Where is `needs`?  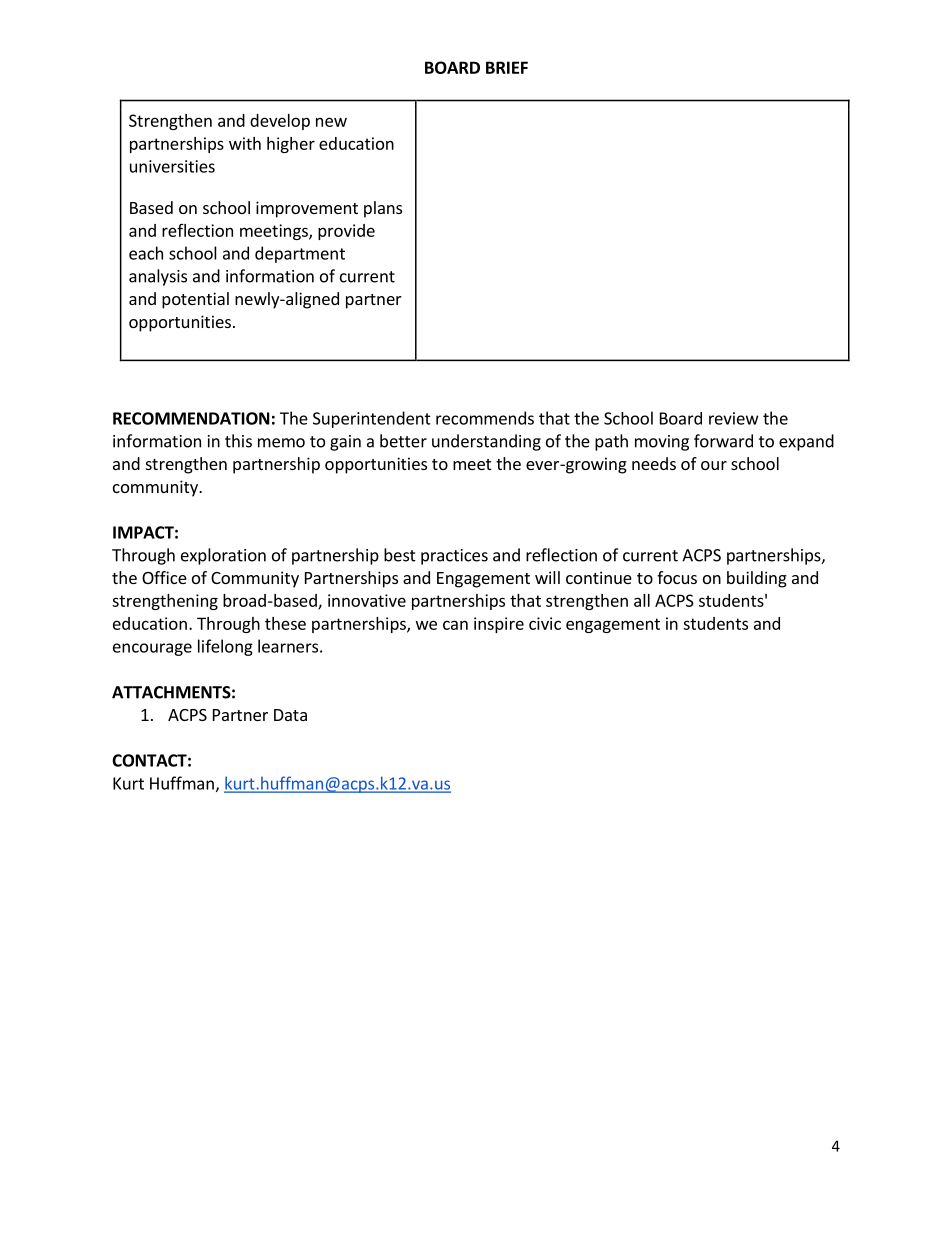
needs is located at coordinates (654, 463).
